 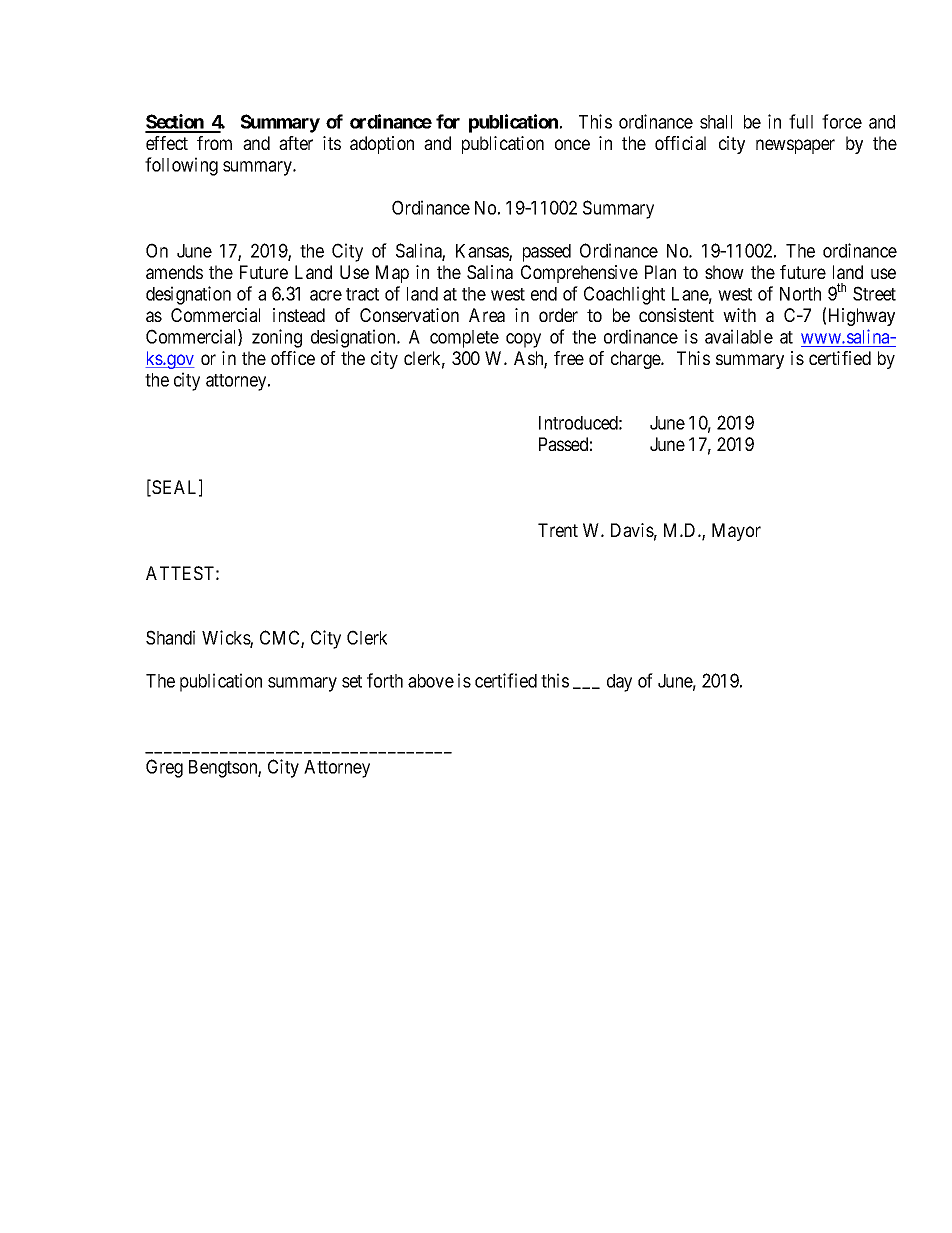 I want to click on newspaper, so click(x=795, y=146).
